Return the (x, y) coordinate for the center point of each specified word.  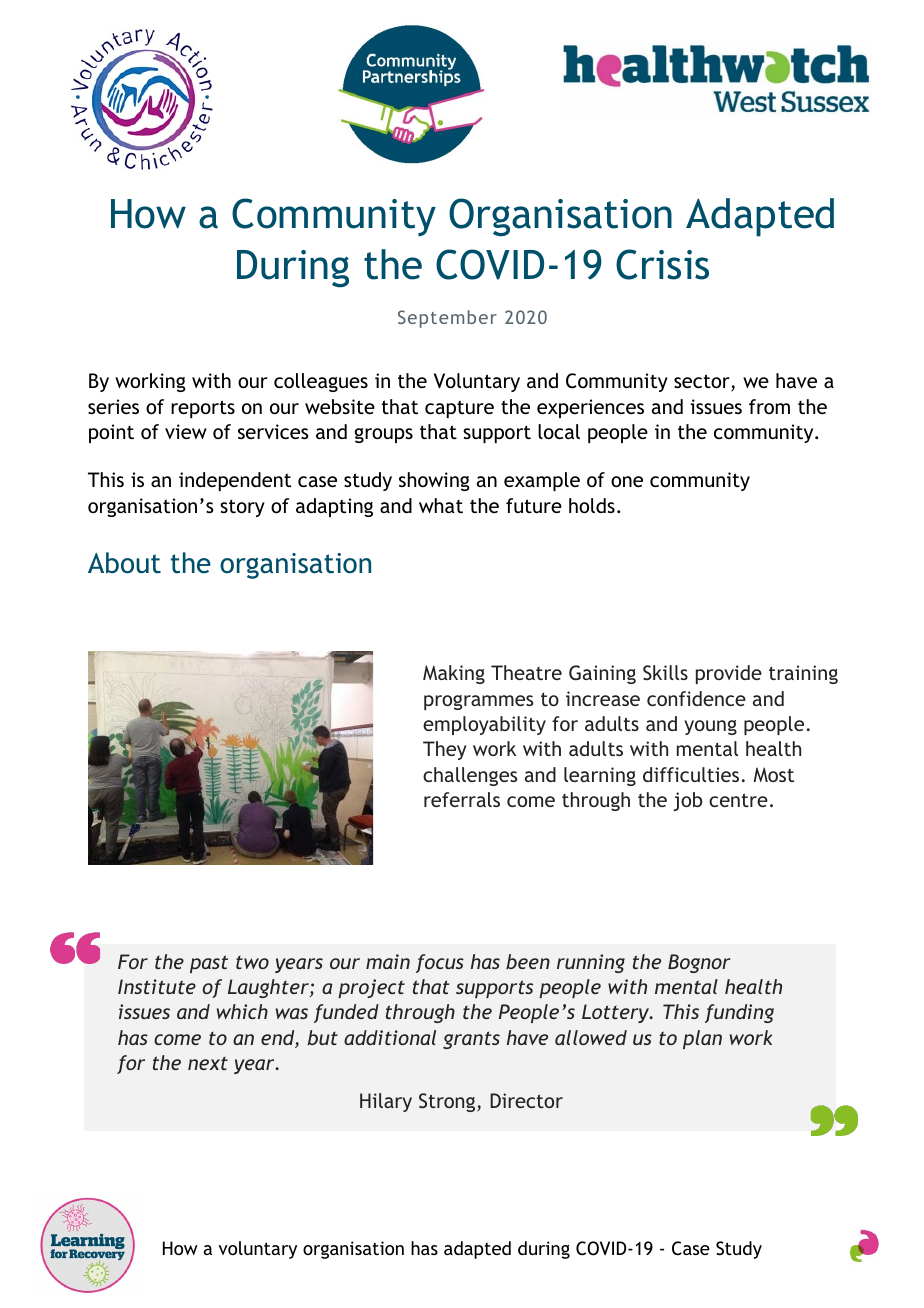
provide (729, 674)
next (208, 1063)
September (447, 319)
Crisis (662, 264)
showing (434, 481)
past (209, 964)
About (124, 563)
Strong (448, 1102)
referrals (462, 799)
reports (203, 409)
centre (738, 800)
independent (235, 481)
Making (454, 674)
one (627, 481)
